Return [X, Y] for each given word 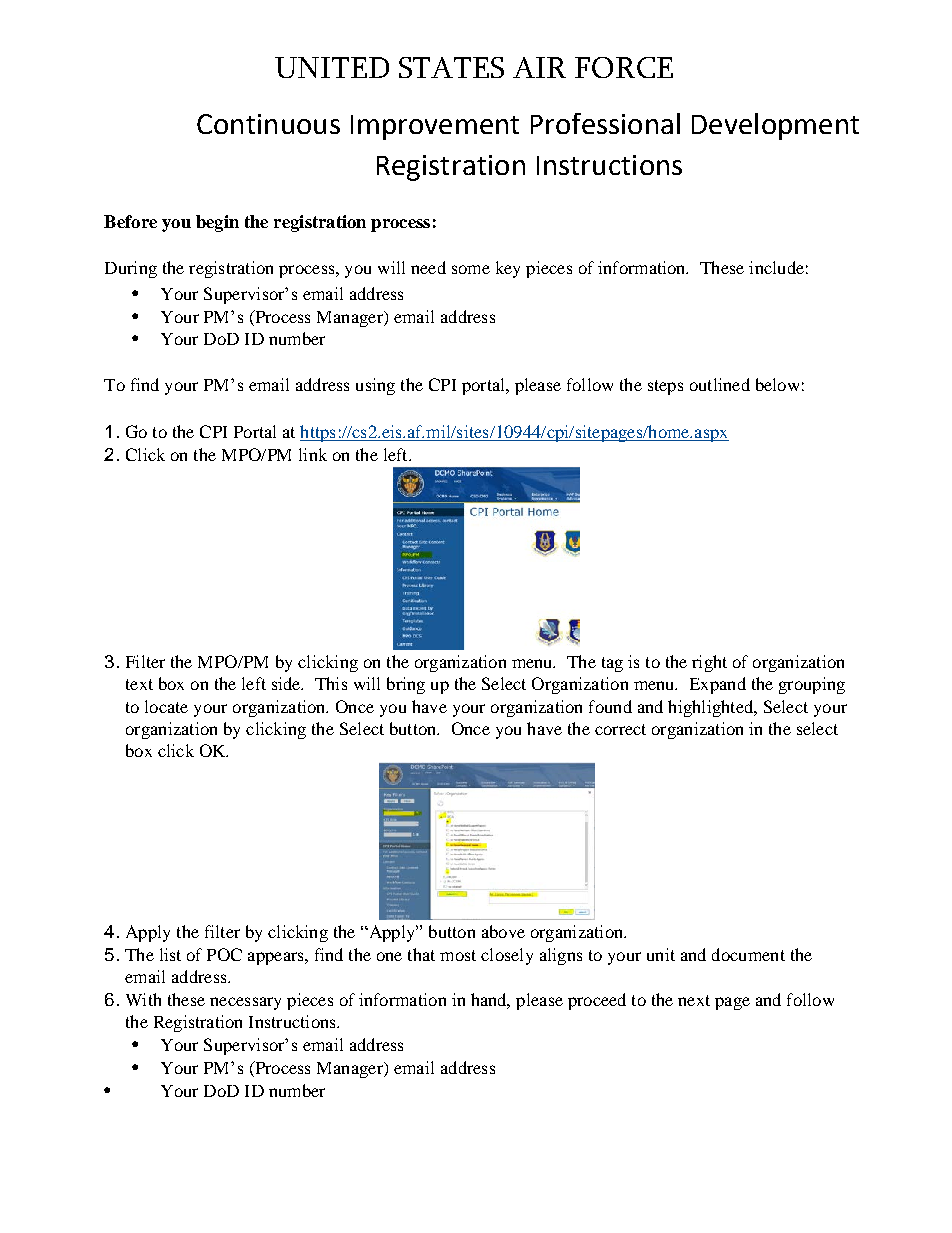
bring [406, 685]
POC [224, 954]
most [458, 955]
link [313, 454]
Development [775, 126]
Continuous [268, 124]
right [709, 663]
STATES [451, 67]
